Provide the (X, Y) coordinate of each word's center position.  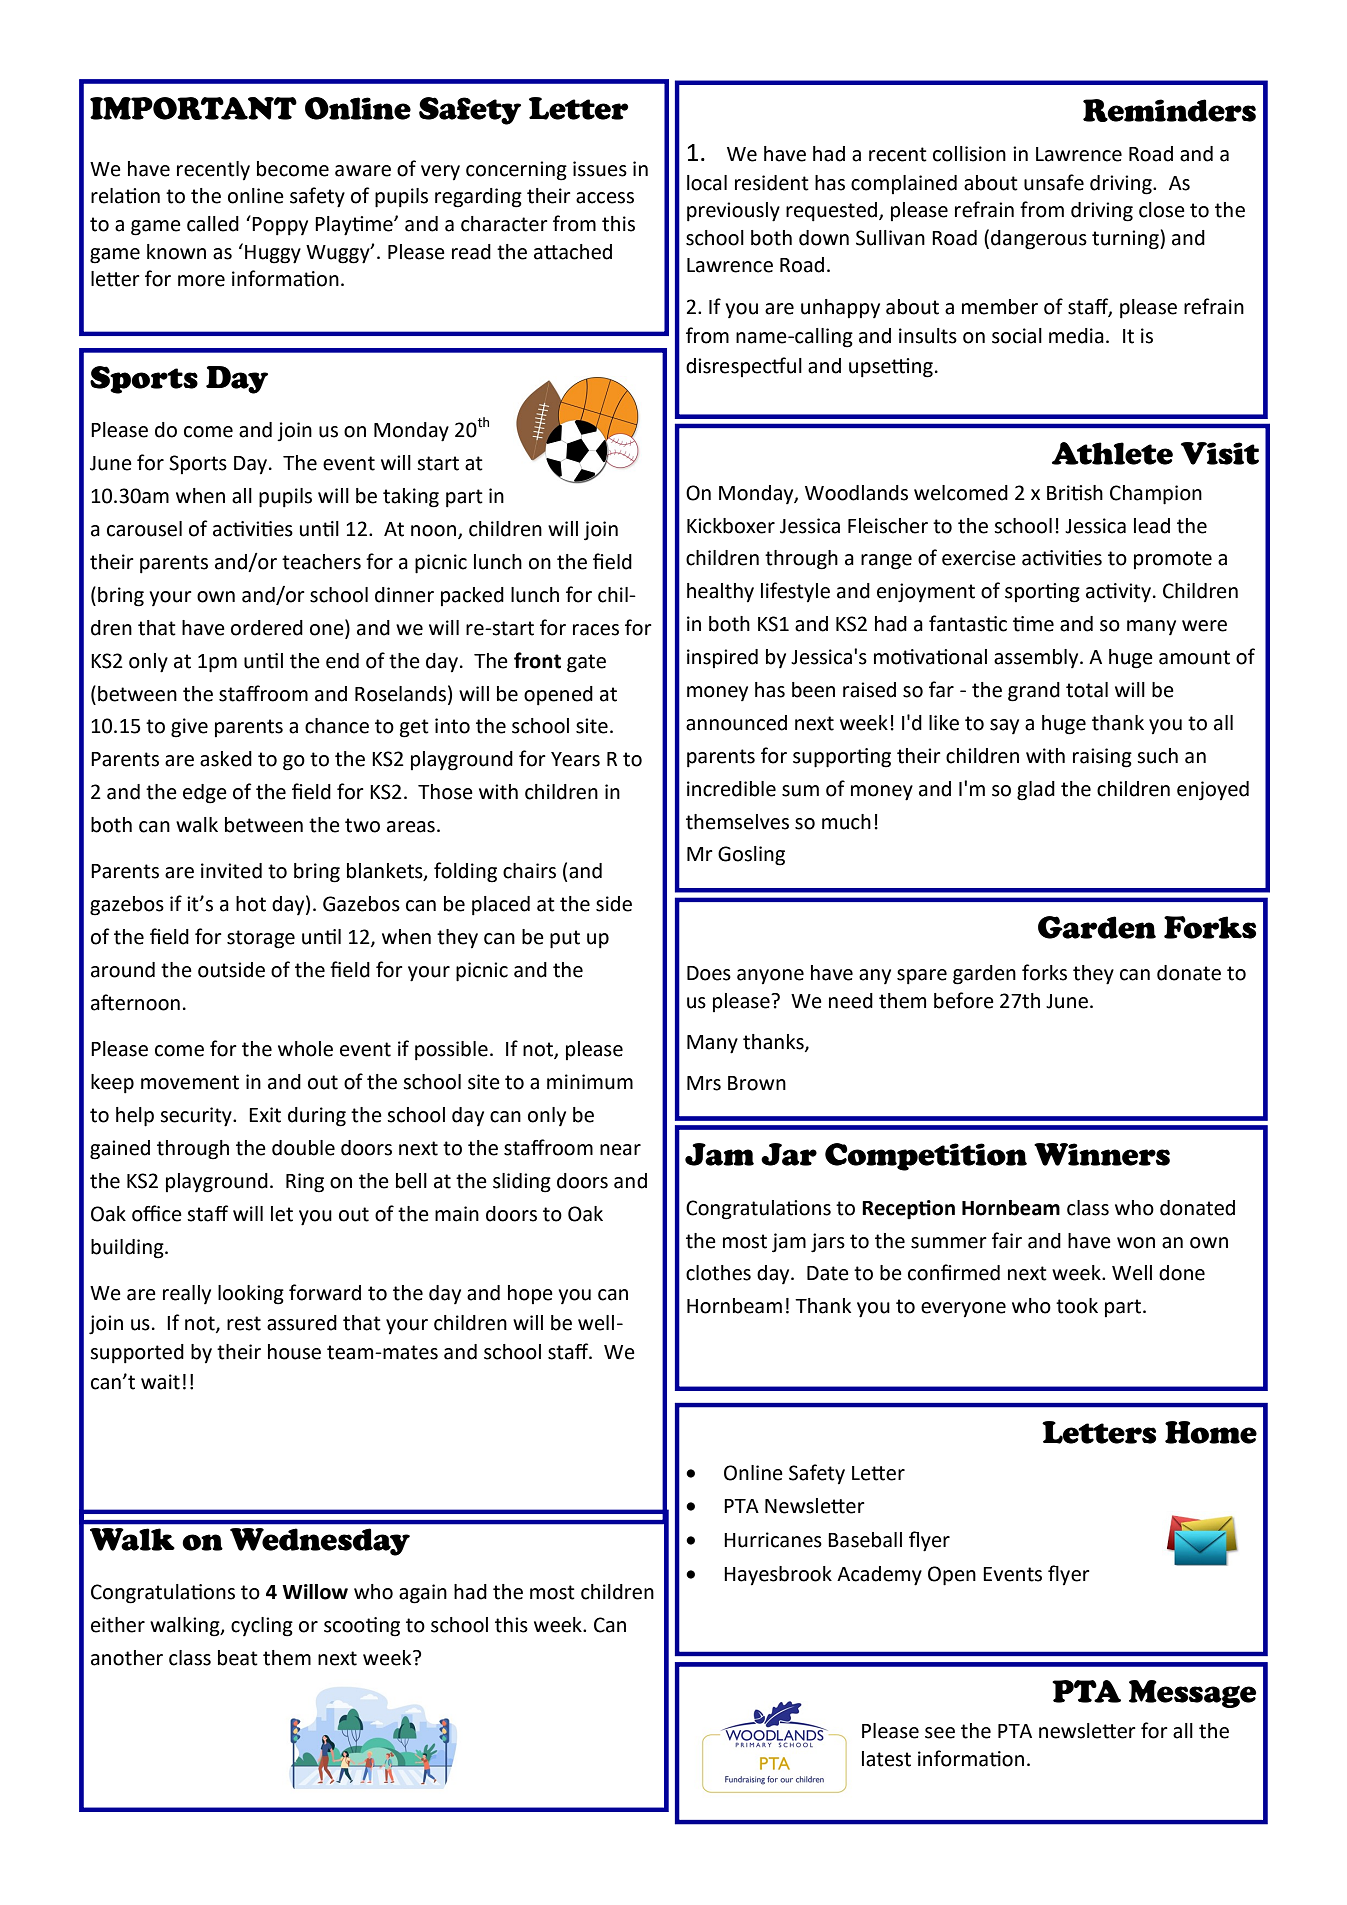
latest (886, 1759)
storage (261, 939)
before (964, 1000)
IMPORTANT (193, 108)
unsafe (1054, 182)
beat (238, 1658)
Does (709, 973)
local (707, 183)
